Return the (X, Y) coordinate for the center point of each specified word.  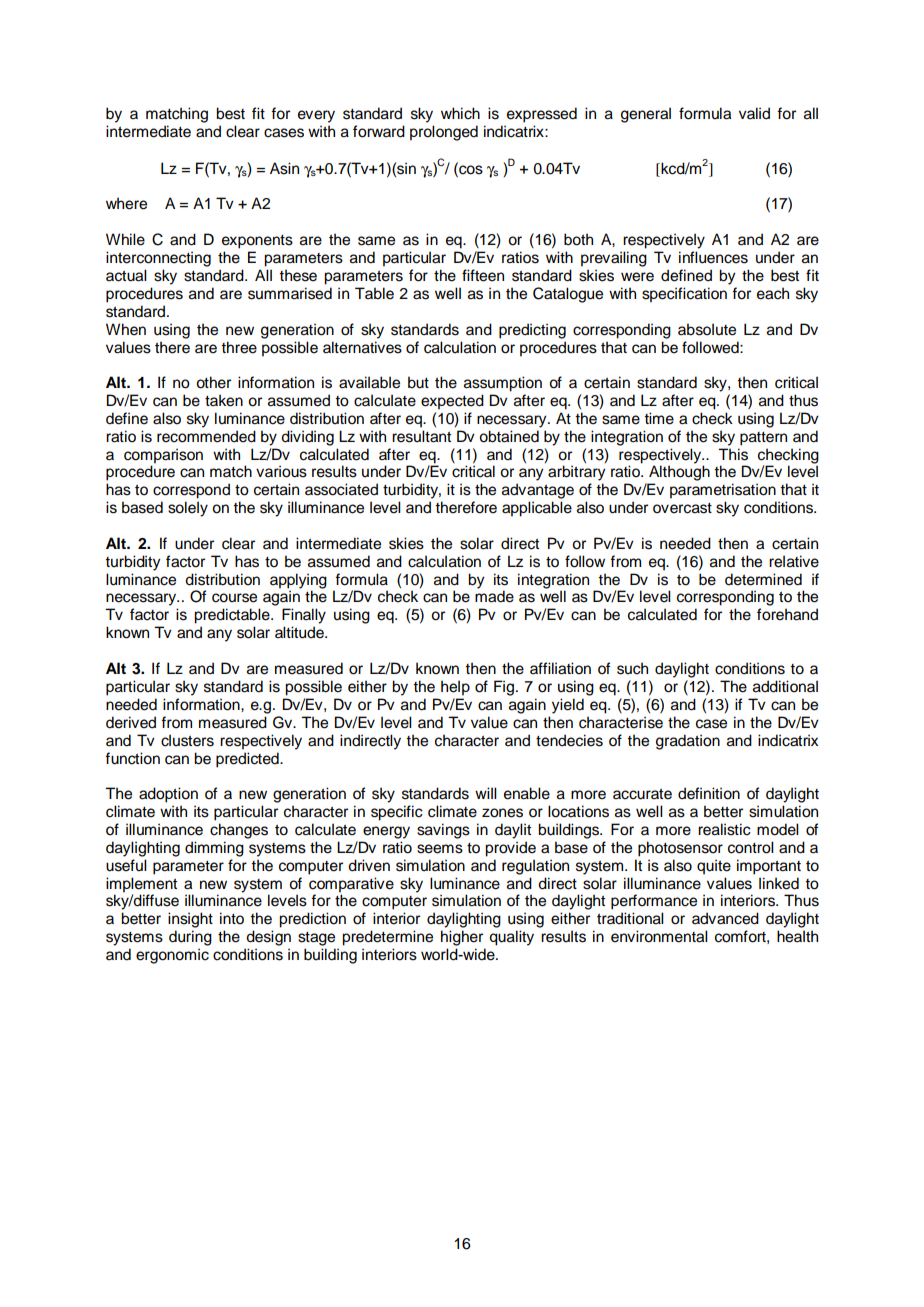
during (190, 938)
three (239, 347)
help (455, 688)
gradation (688, 742)
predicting (532, 331)
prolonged (444, 133)
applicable (537, 509)
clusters (187, 740)
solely (188, 509)
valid (754, 113)
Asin (284, 168)
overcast (682, 508)
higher (462, 938)
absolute (707, 329)
